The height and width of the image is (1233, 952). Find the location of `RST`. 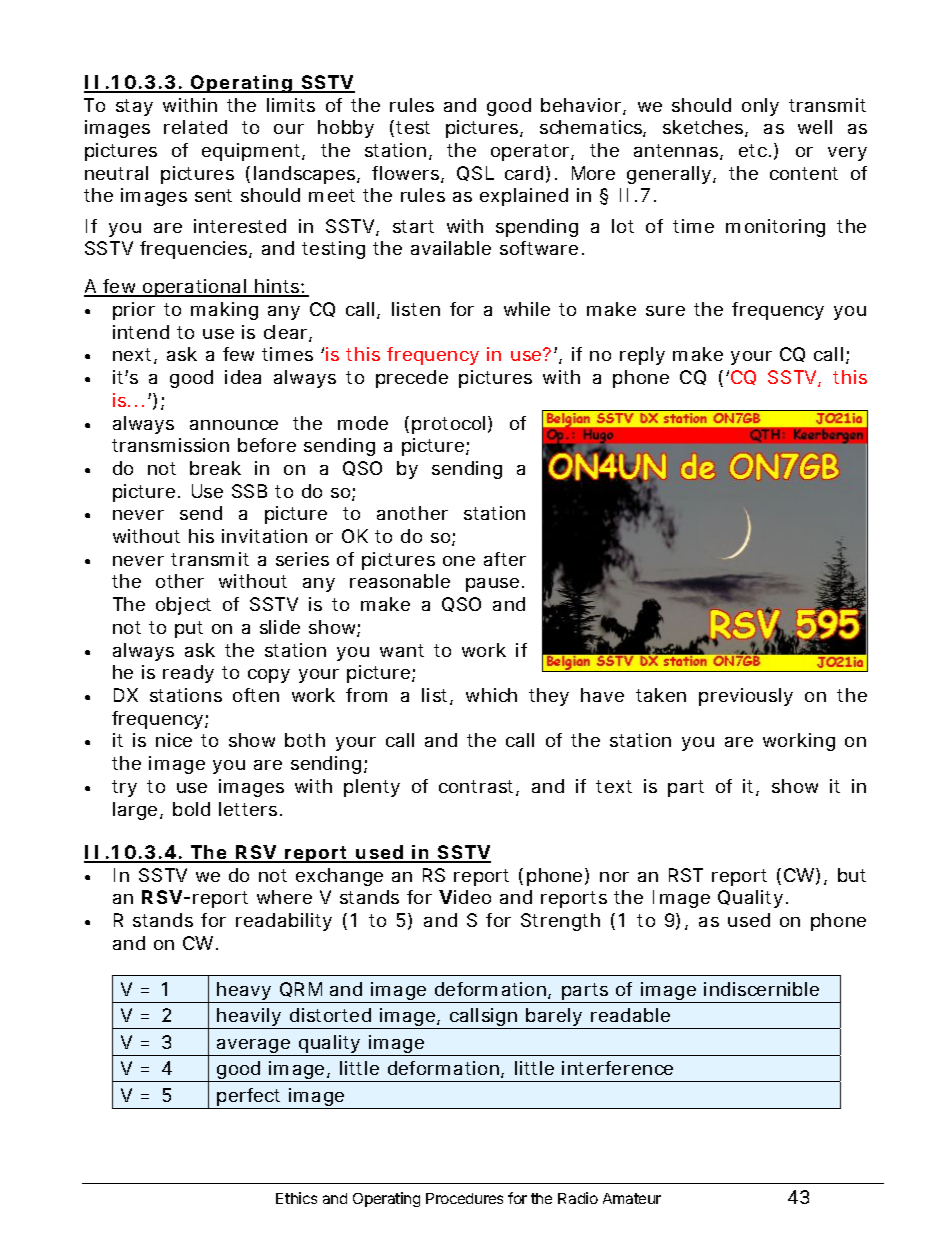

RST is located at coordinates (686, 875).
